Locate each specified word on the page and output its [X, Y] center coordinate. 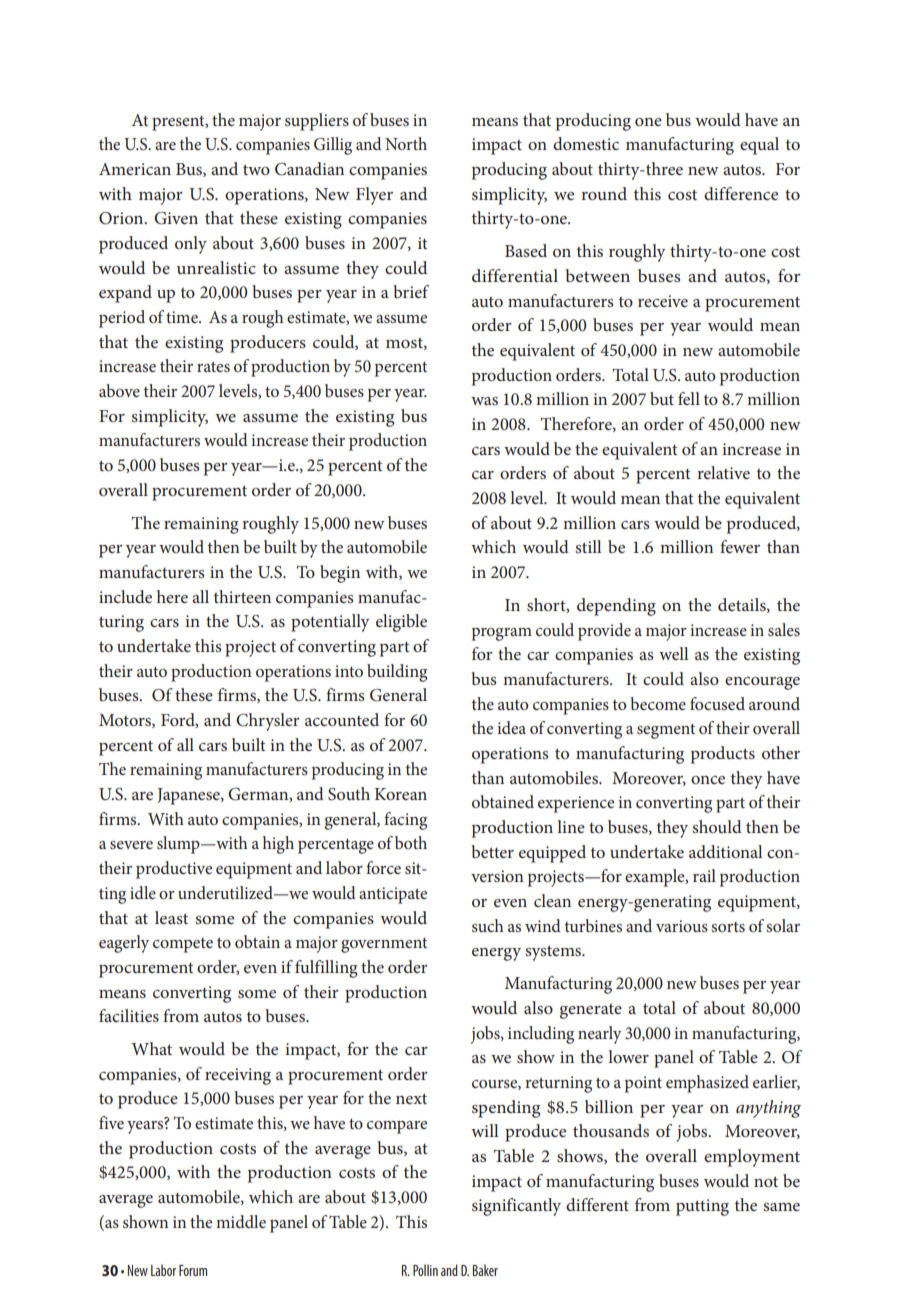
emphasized [707, 1084]
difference [741, 193]
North [406, 143]
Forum [193, 1270]
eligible [401, 623]
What [151, 1048]
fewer [740, 546]
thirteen [242, 596]
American [135, 169]
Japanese [189, 796]
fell [689, 398]
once [708, 780]
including [541, 1035]
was [484, 401]
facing [405, 821]
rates [213, 366]
